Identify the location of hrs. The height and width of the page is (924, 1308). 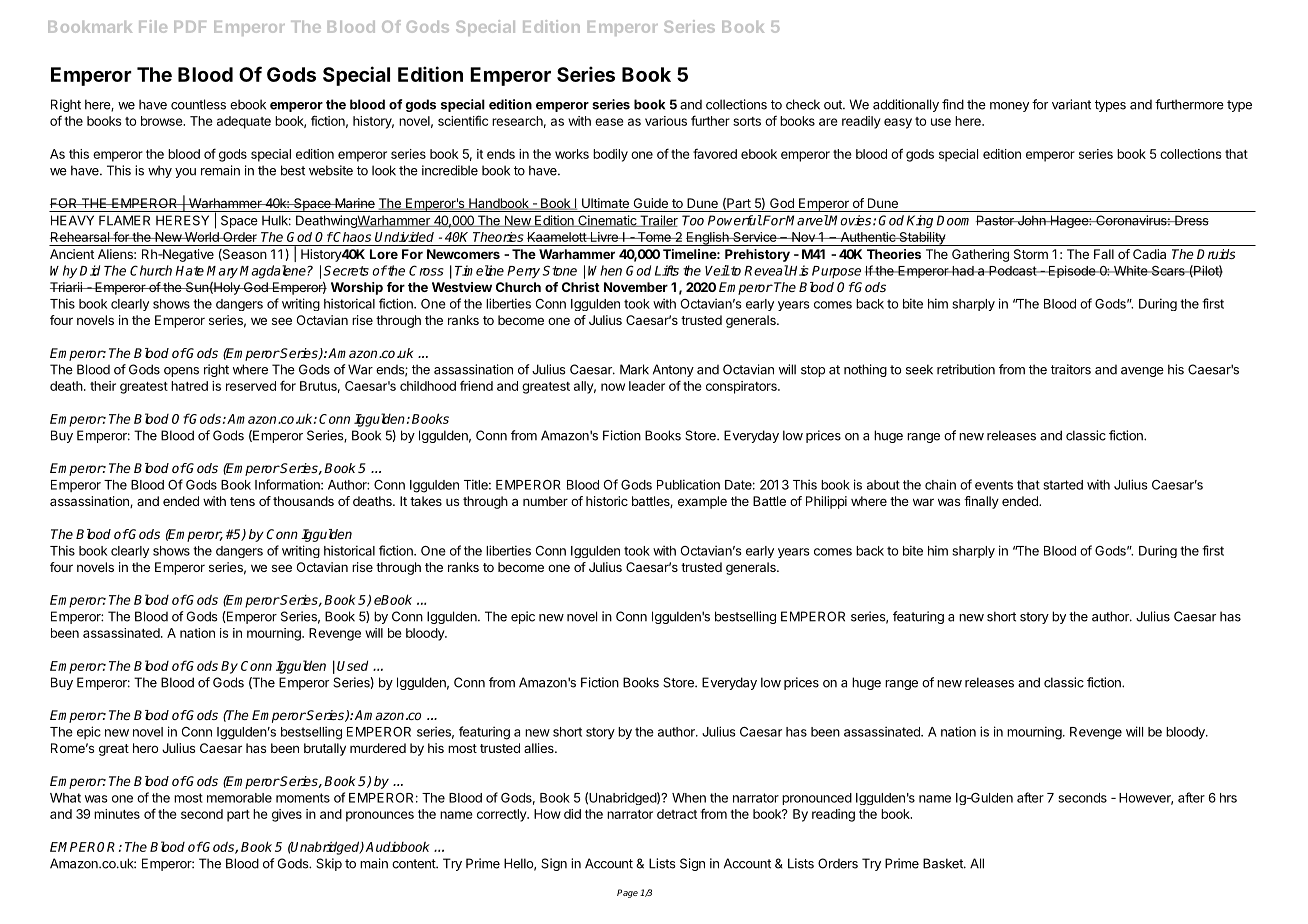
(1228, 798).
